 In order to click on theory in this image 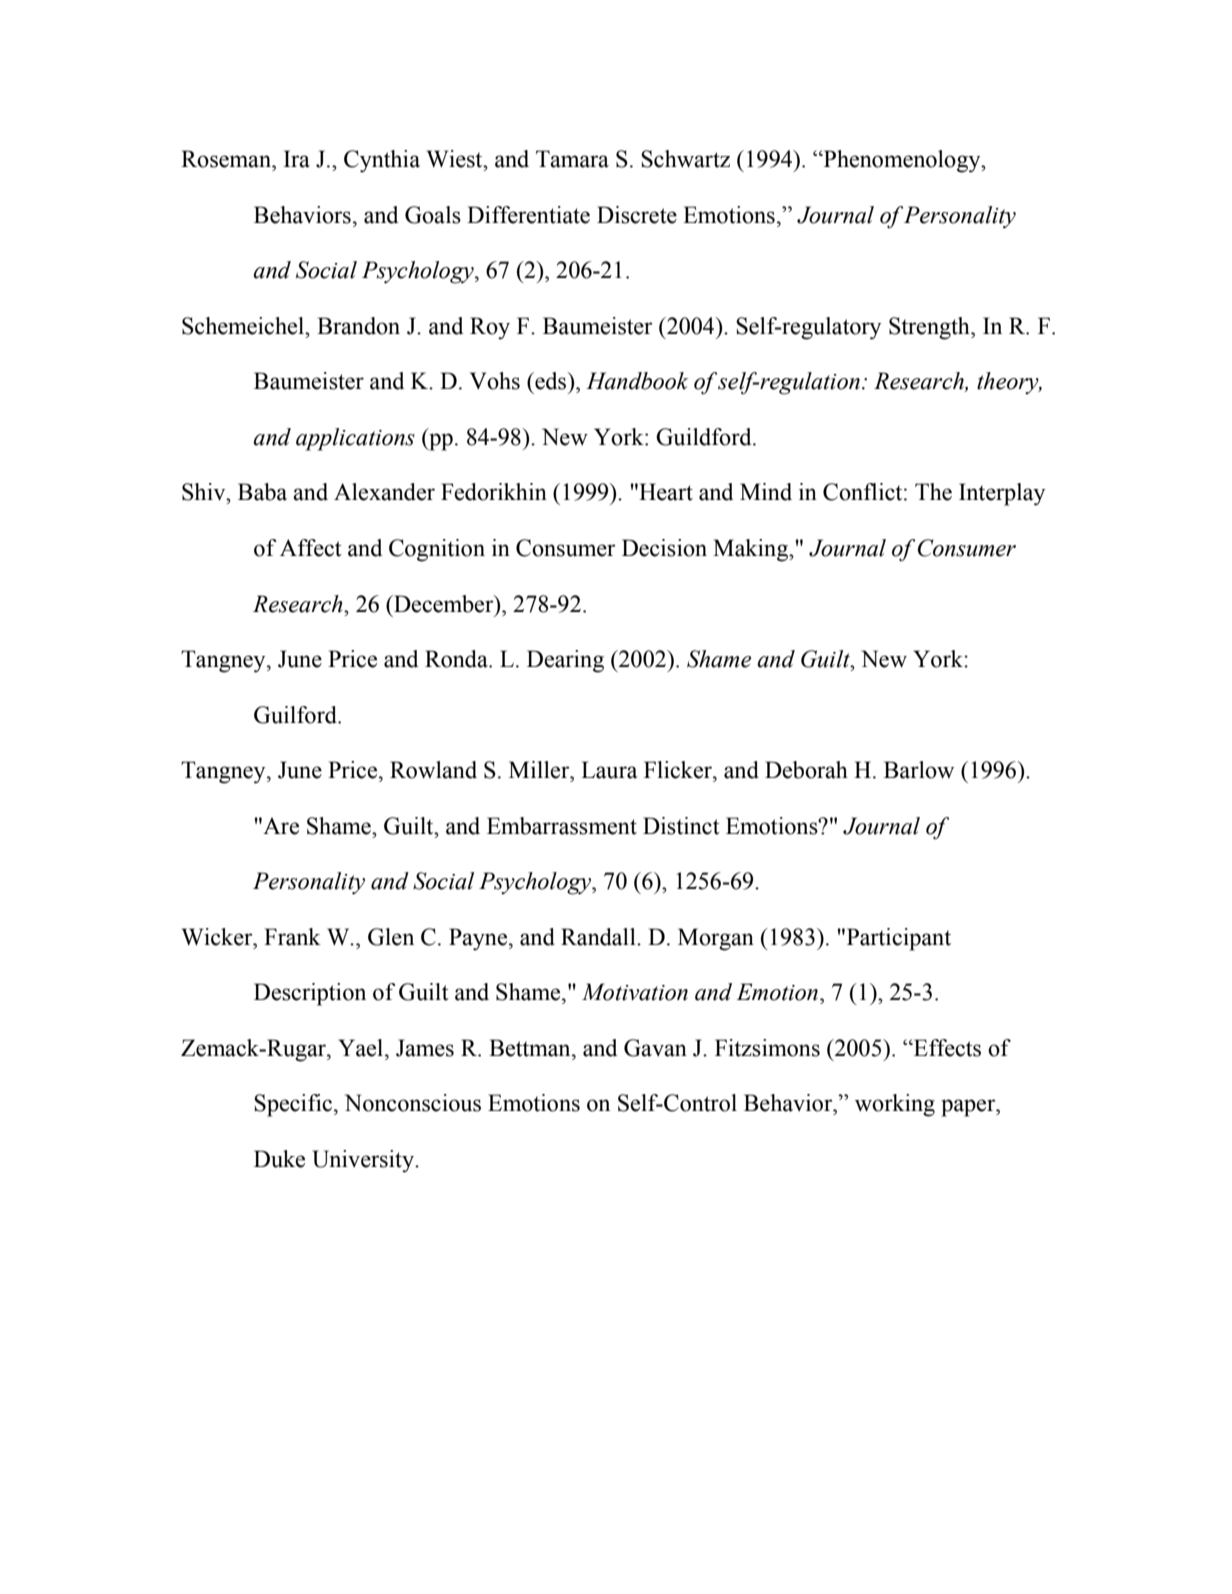, I will do `click(1009, 383)`.
